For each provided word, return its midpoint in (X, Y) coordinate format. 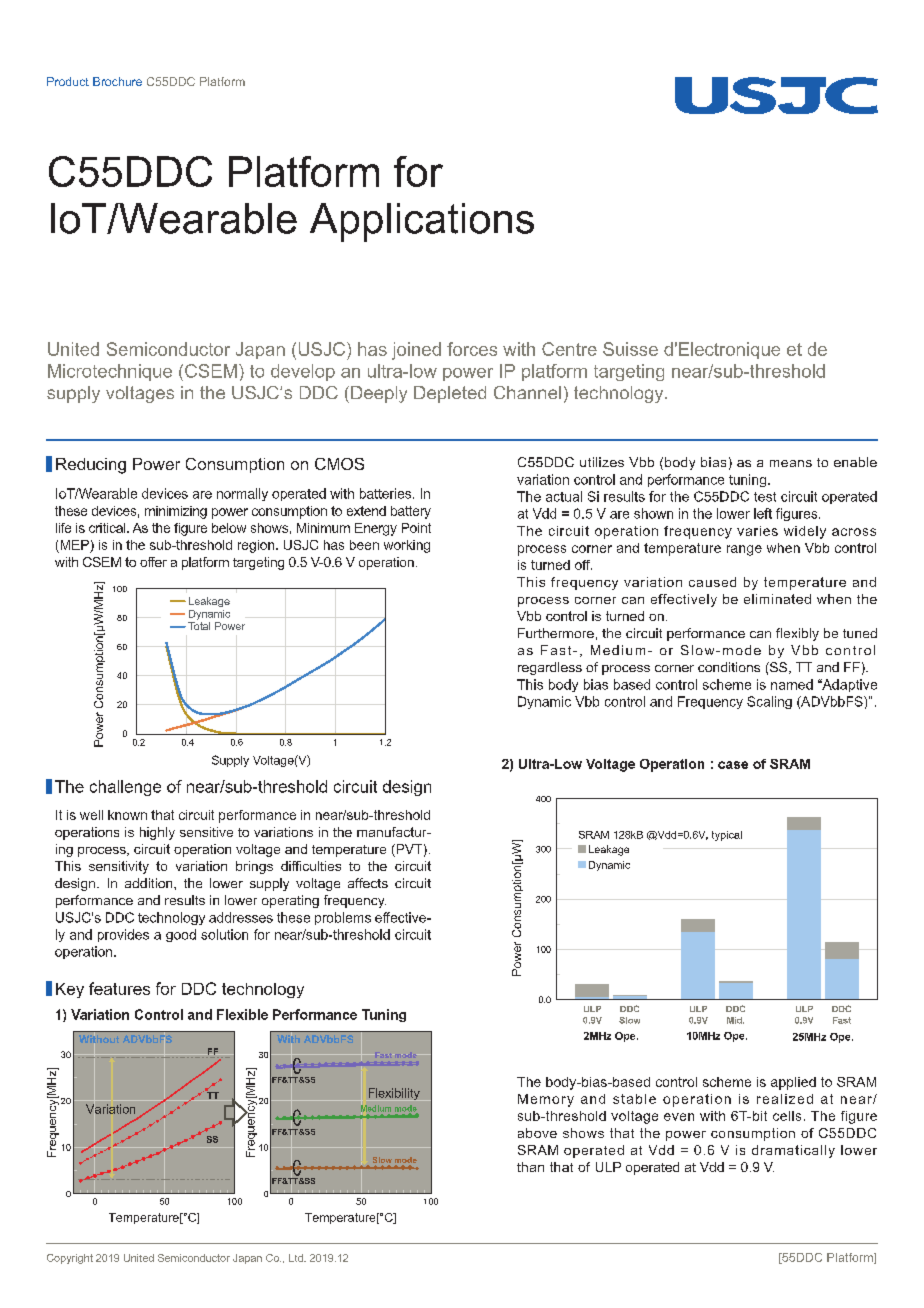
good (181, 935)
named (792, 684)
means (791, 463)
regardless (550, 668)
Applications (422, 222)
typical (727, 836)
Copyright (70, 1259)
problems (343, 918)
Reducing (91, 466)
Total (199, 626)
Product (68, 81)
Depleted (450, 394)
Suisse (630, 349)
